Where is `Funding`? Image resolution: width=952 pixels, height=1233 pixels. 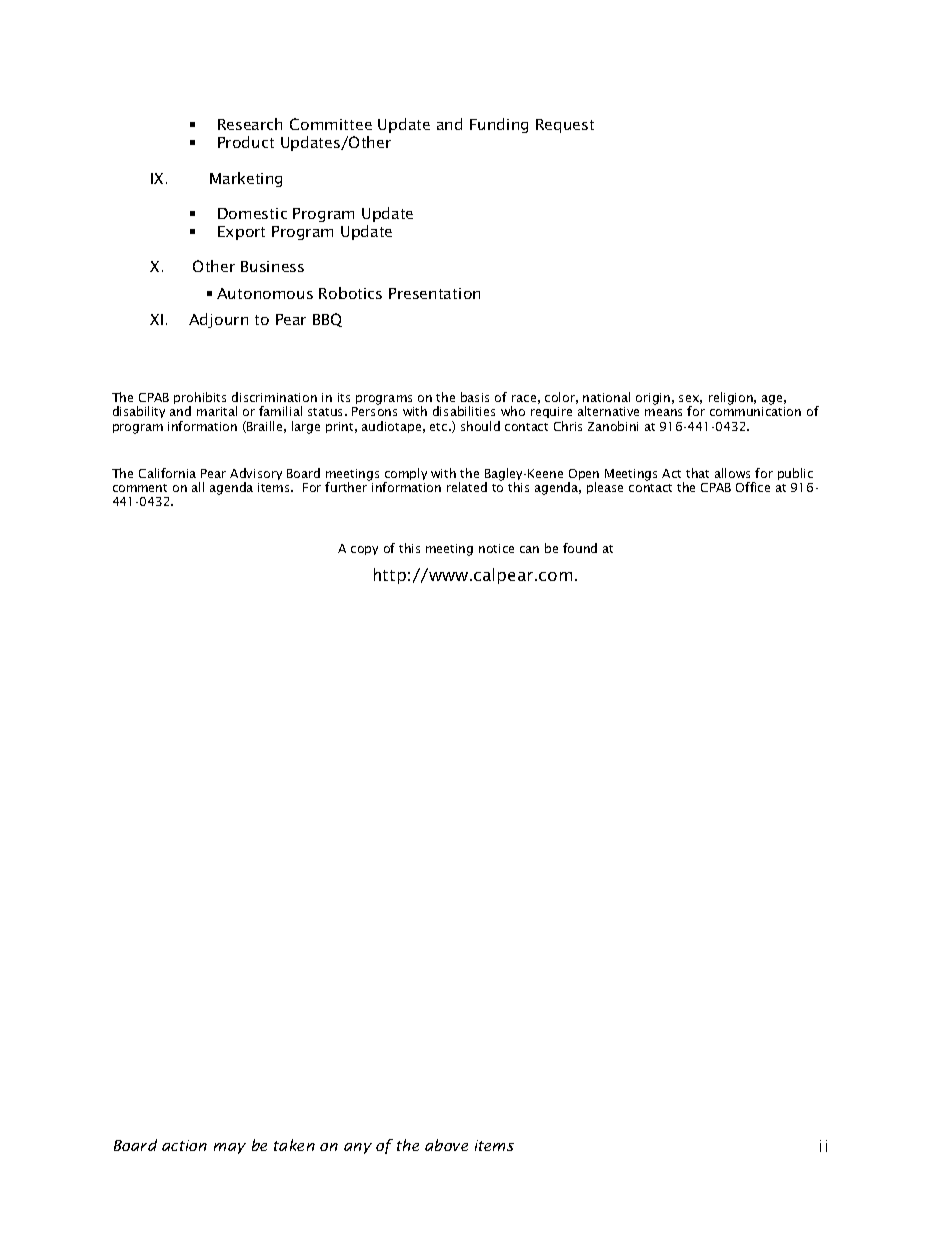
Funding is located at coordinates (499, 125).
